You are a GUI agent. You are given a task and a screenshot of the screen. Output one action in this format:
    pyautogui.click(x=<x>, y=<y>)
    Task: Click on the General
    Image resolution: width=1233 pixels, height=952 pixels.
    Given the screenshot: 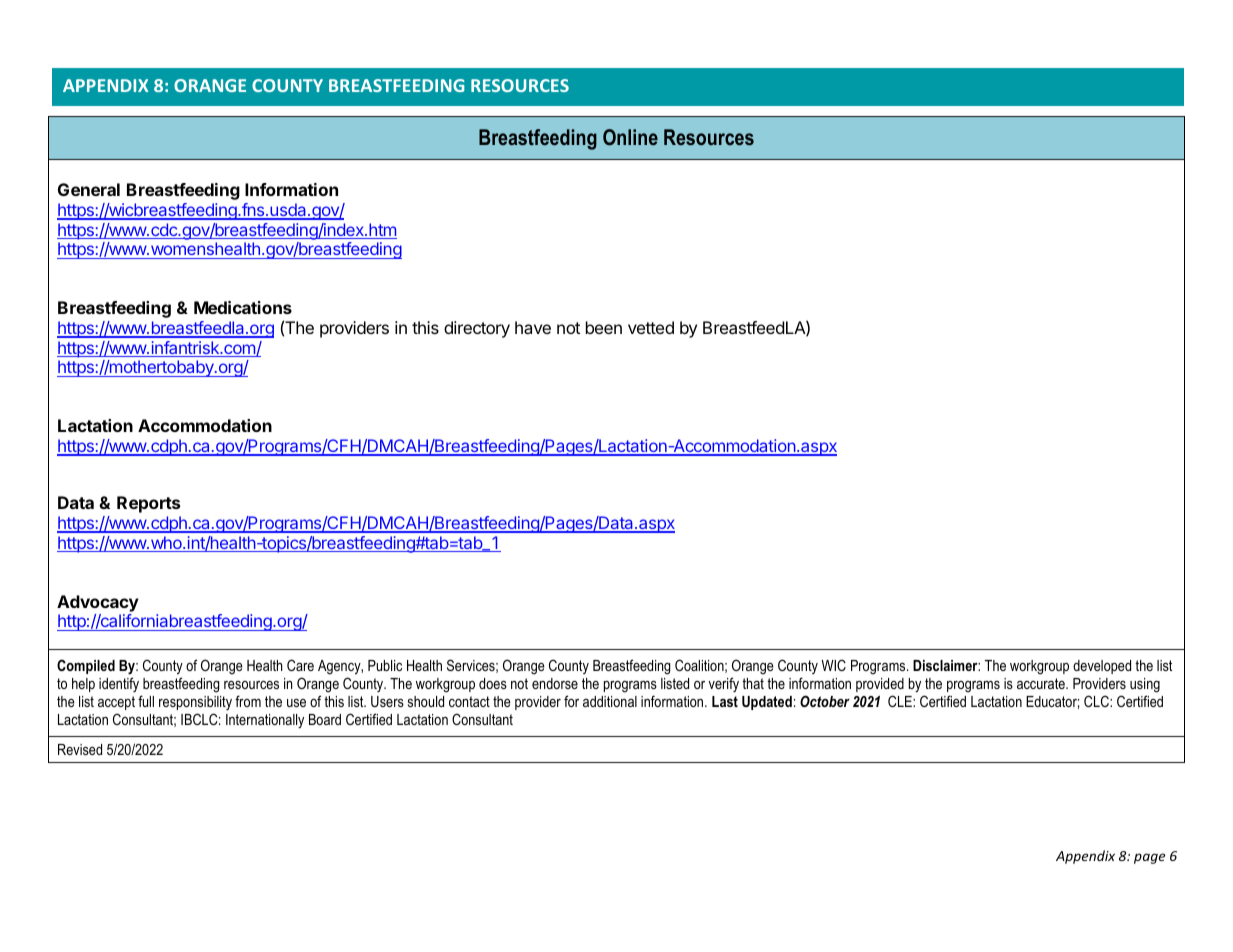 What is the action you would take?
    pyautogui.click(x=89, y=189)
